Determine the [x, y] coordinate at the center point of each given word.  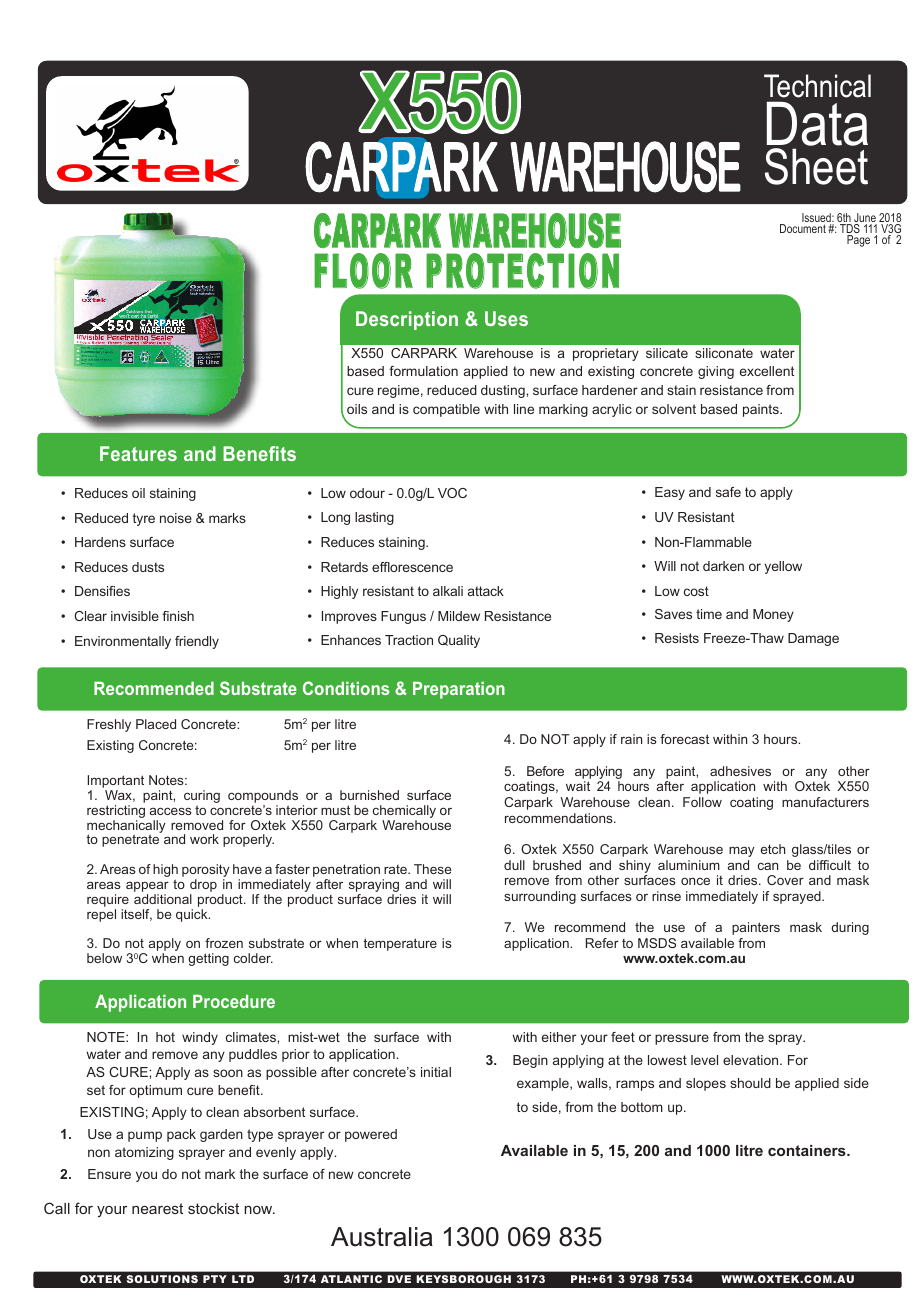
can [768, 866]
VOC [452, 493]
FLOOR [363, 271]
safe [728, 492]
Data [817, 123]
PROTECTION [522, 271]
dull [514, 865]
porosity [206, 872]
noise [176, 518]
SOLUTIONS [162, 1279]
